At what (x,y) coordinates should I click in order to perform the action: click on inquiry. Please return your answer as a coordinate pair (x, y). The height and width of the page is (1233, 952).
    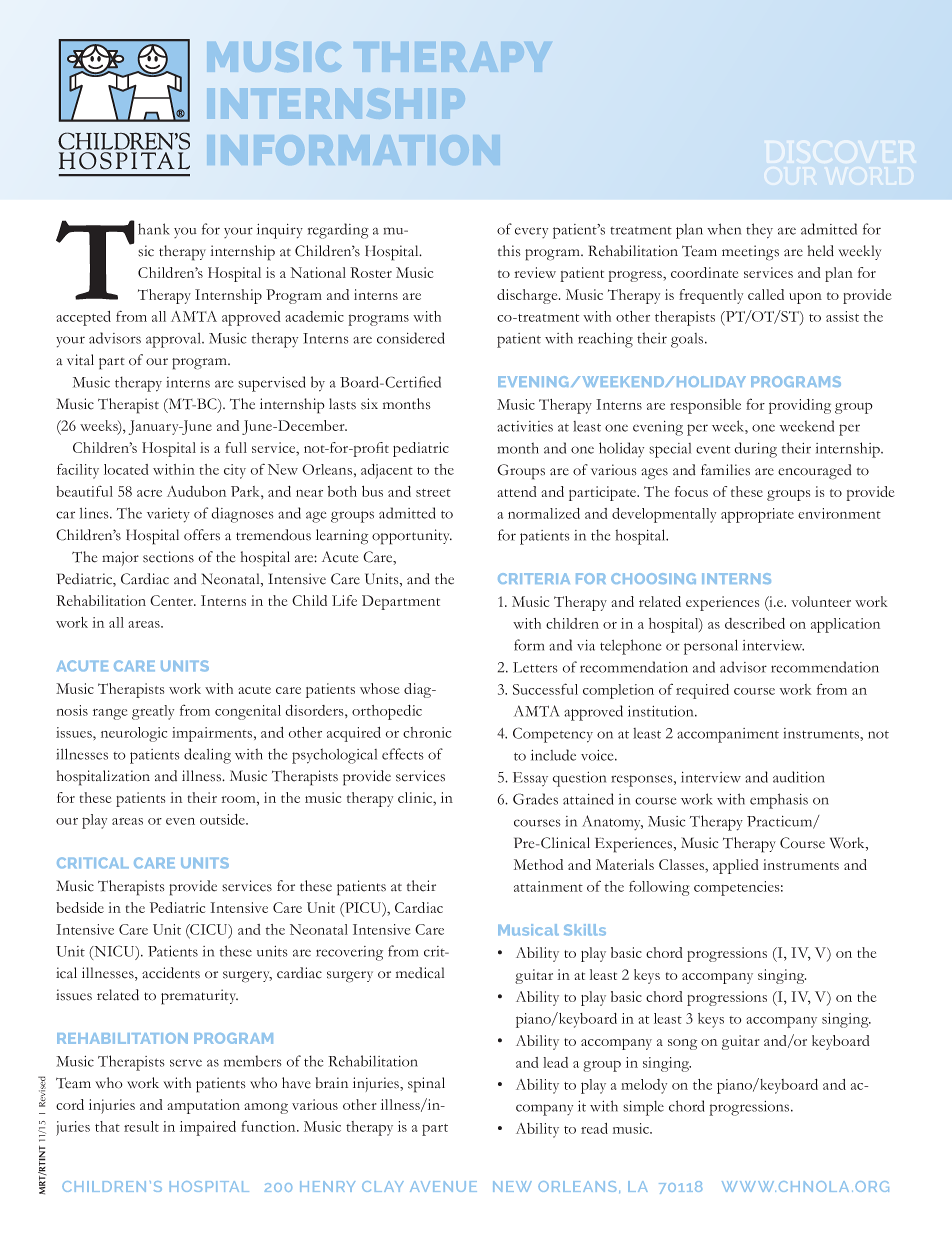
    Looking at the image, I should click on (280, 231).
